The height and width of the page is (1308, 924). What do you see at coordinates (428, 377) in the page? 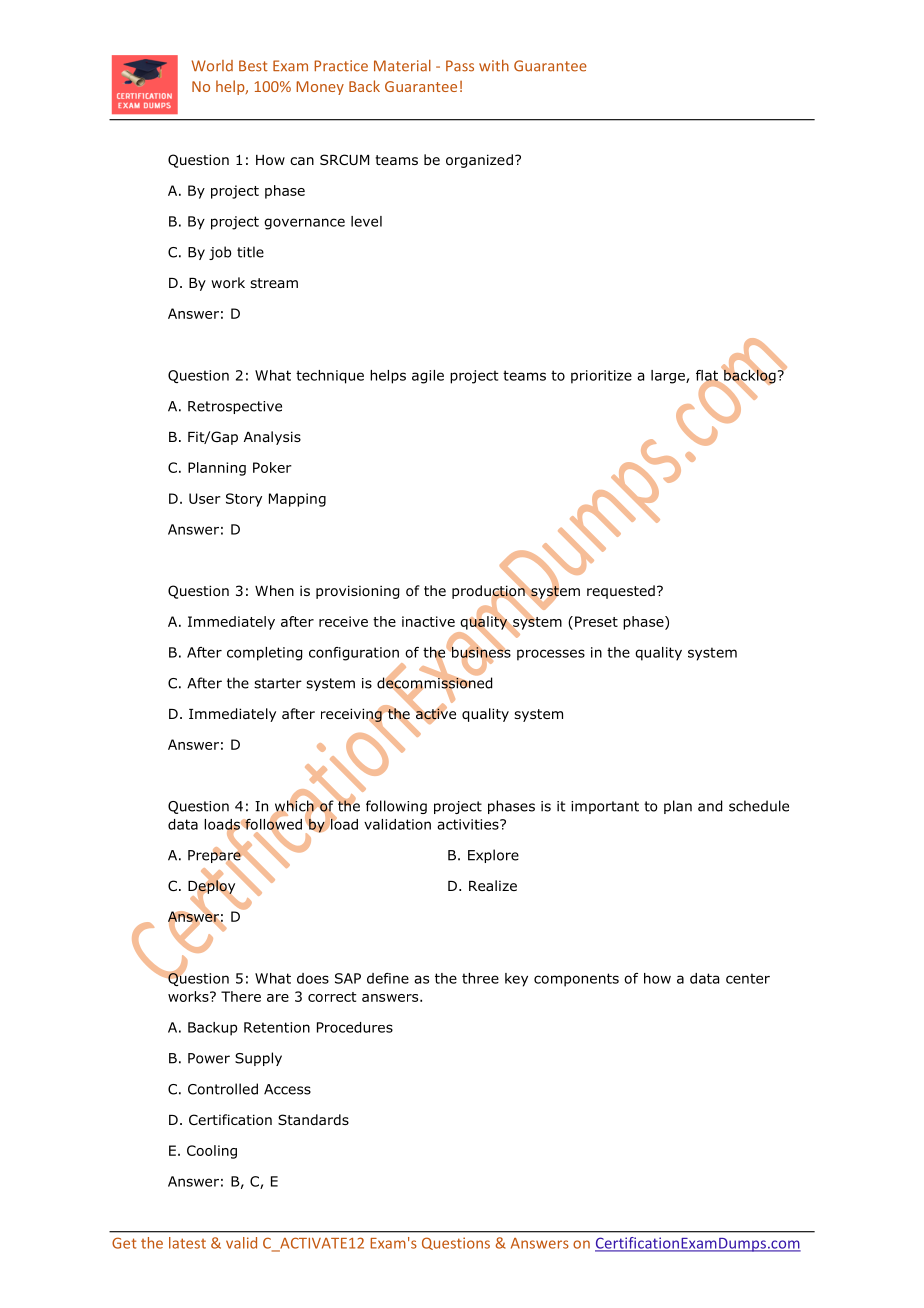
I see `agile` at bounding box center [428, 377].
